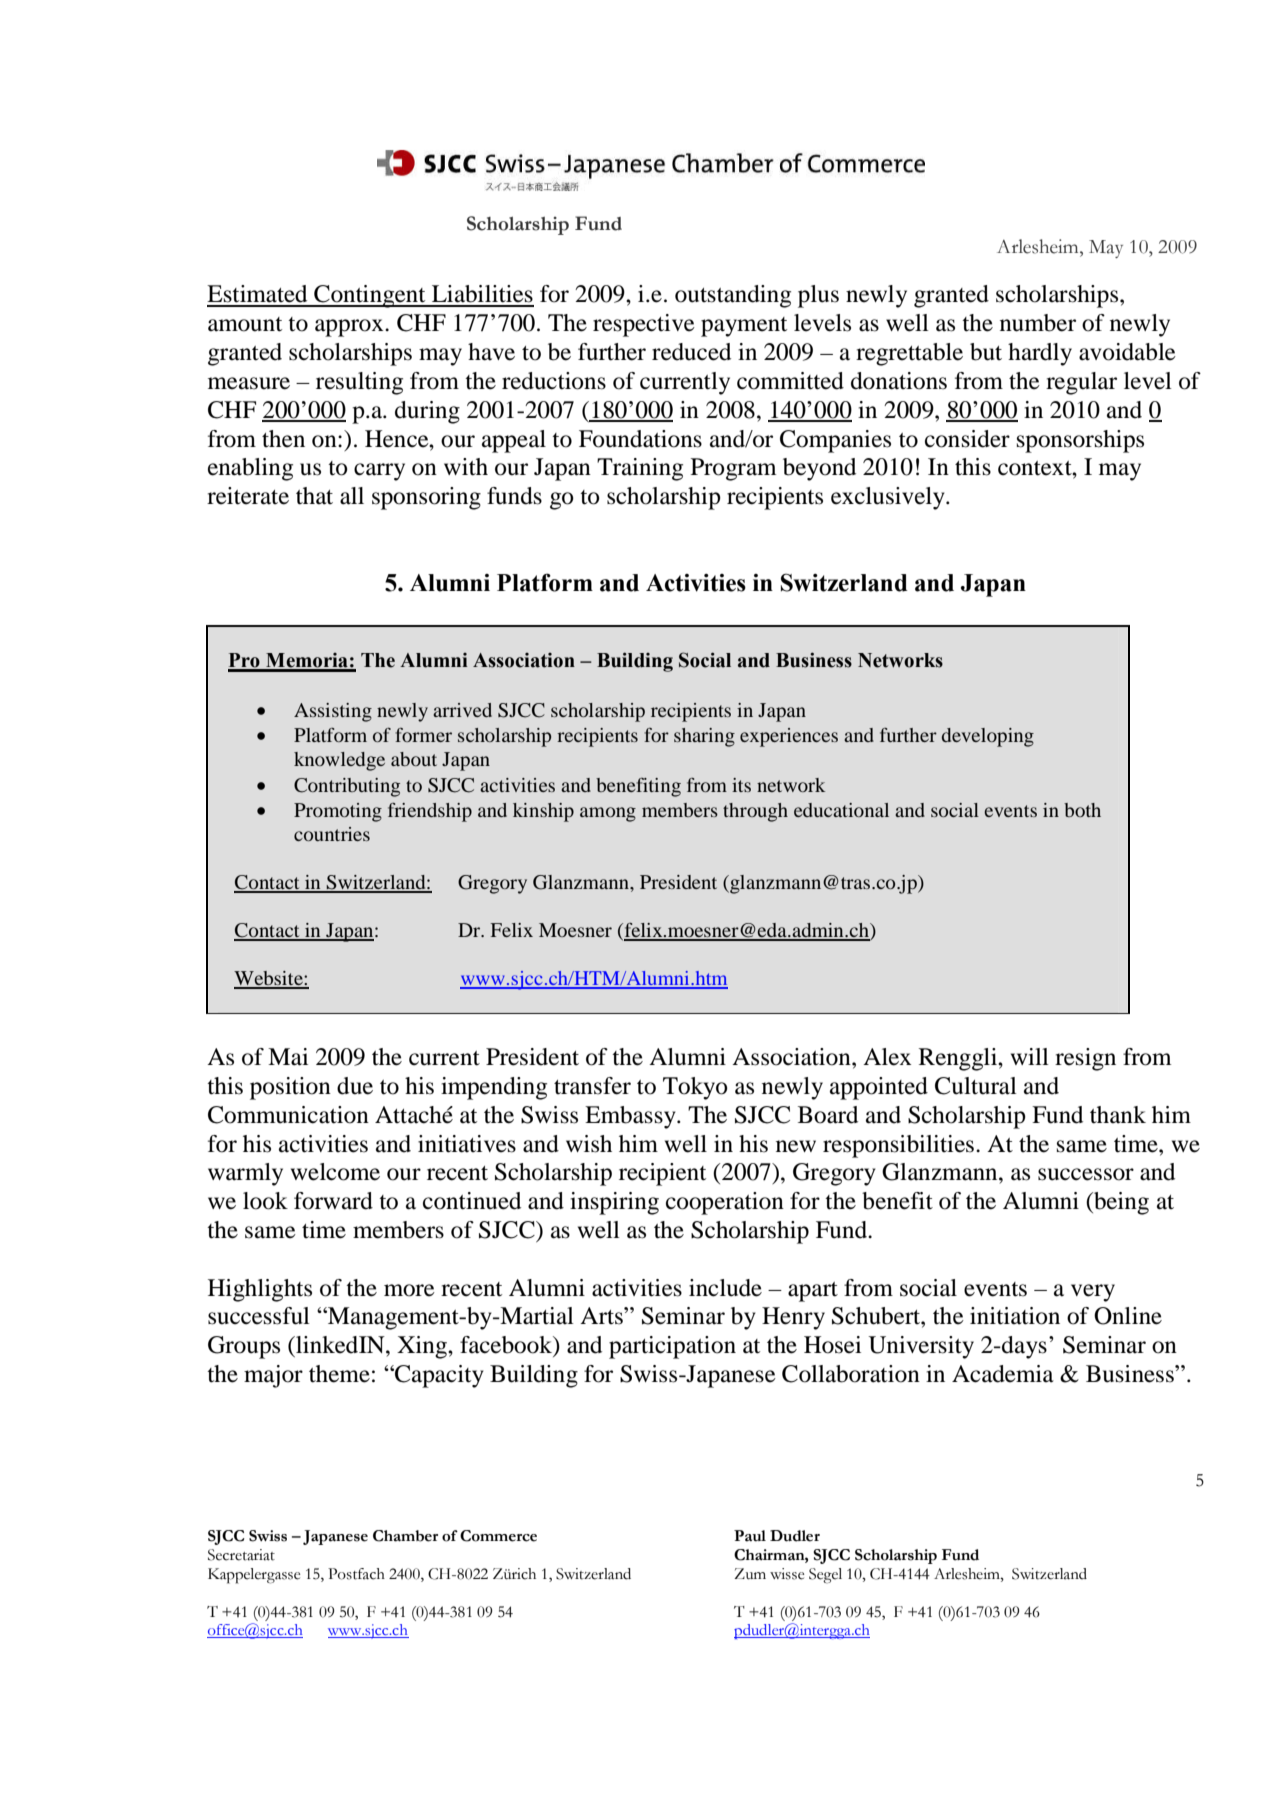  I want to click on cooperation, so click(725, 1203).
